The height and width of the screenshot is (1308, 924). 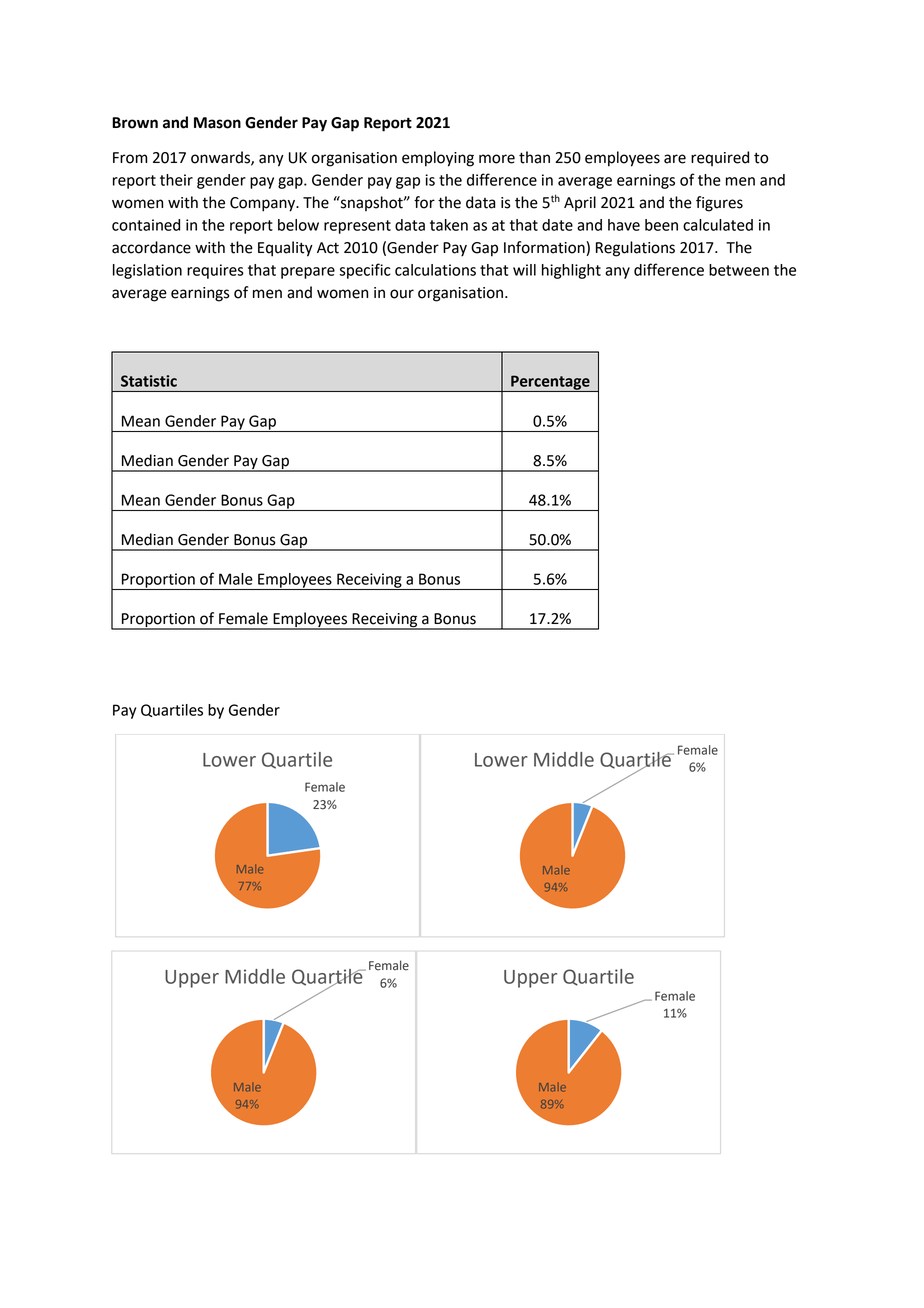 I want to click on employing, so click(x=438, y=159).
